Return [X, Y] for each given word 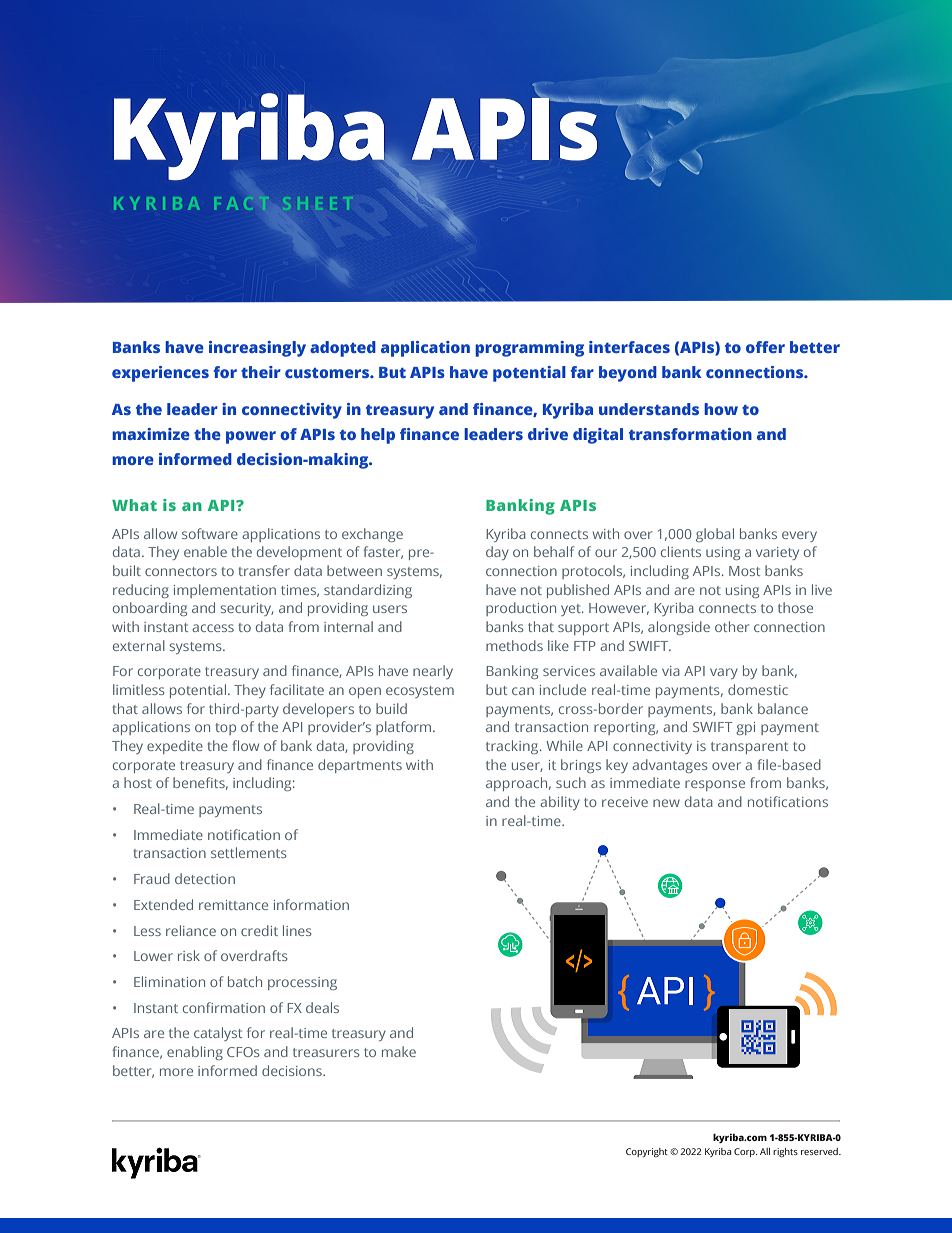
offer [765, 347]
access [213, 628]
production [521, 609]
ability [560, 803]
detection [205, 878]
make [399, 1051]
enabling [195, 1053]
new [666, 803]
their [261, 372]
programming [529, 349]
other [732, 626]
